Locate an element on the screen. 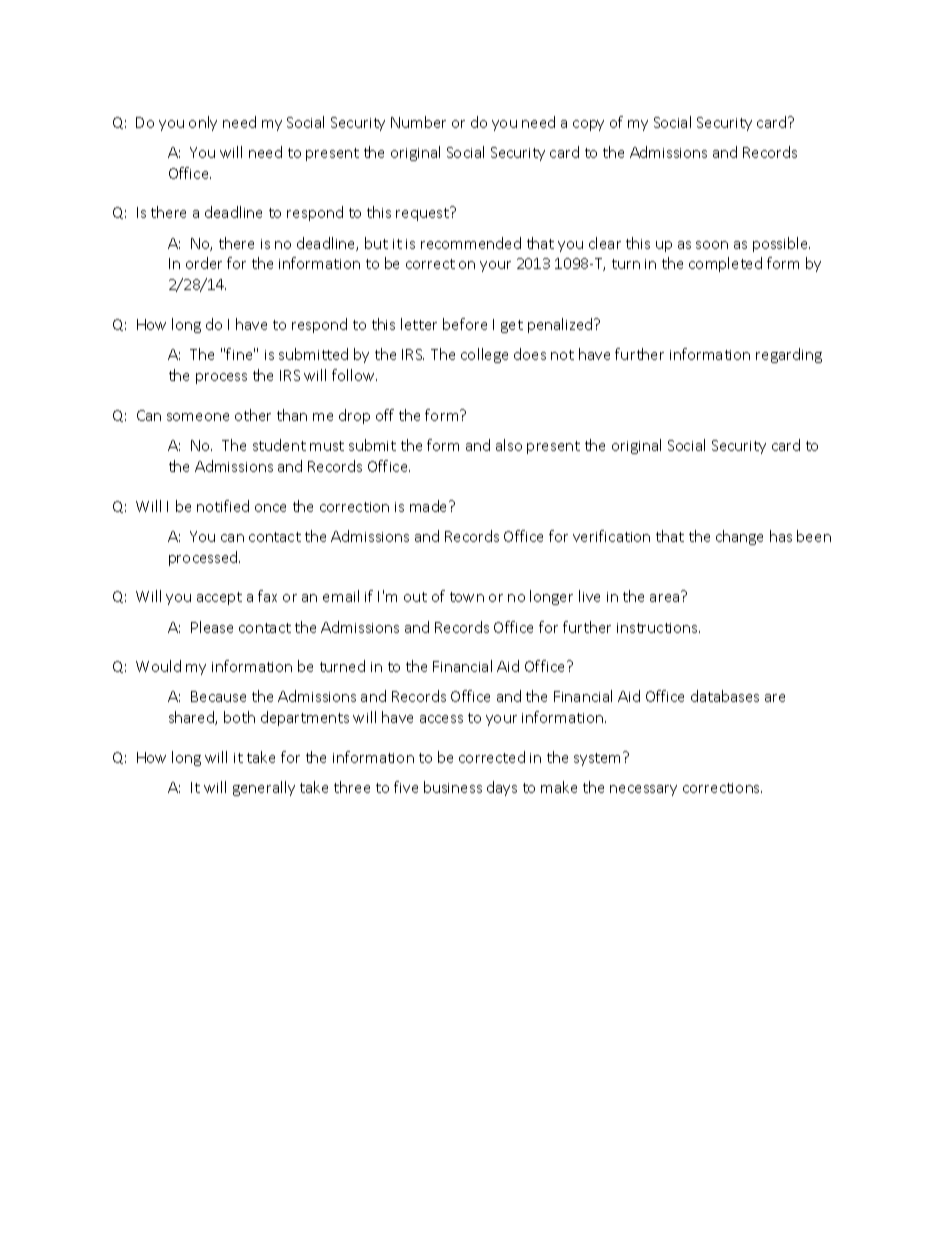 Image resolution: width=952 pixels, height=1233 pixels. order is located at coordinates (204, 263).
